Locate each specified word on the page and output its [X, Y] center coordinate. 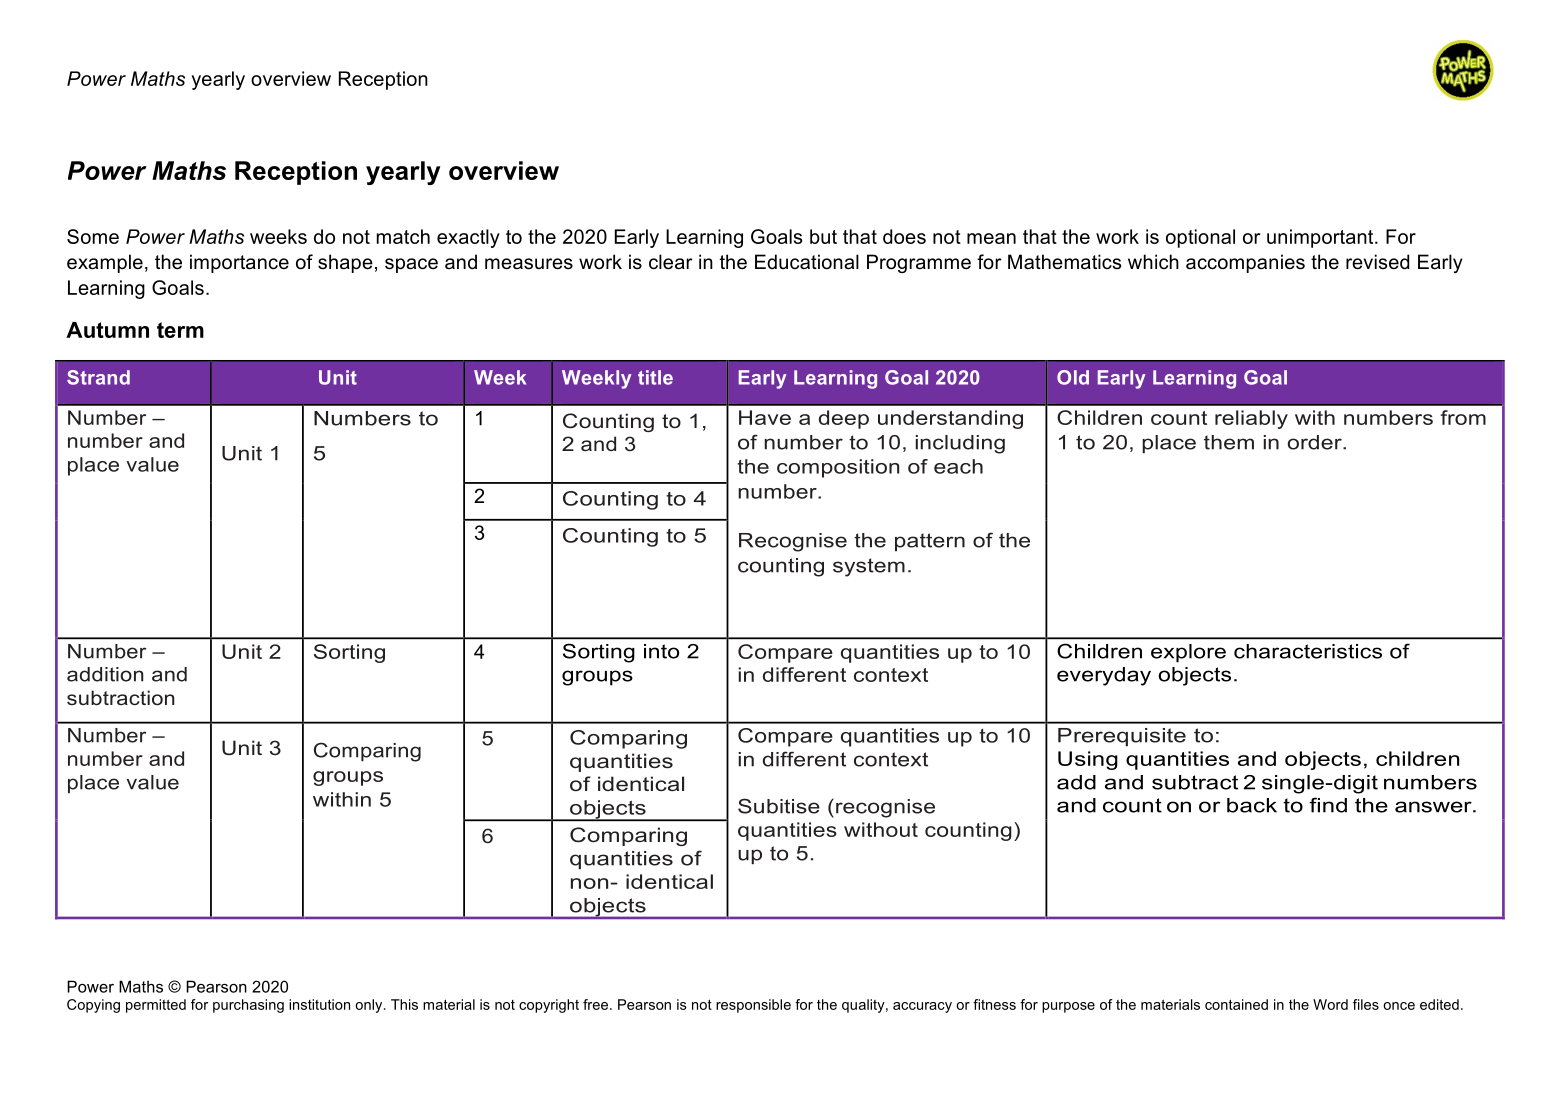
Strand [98, 377]
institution [319, 1004]
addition [105, 674]
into [661, 651]
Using [1088, 760]
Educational [807, 262]
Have [765, 417]
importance [239, 263]
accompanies [1245, 263]
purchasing [248, 1006]
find [1328, 805]
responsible [753, 1006]
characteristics [1308, 651]
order [1316, 442]
